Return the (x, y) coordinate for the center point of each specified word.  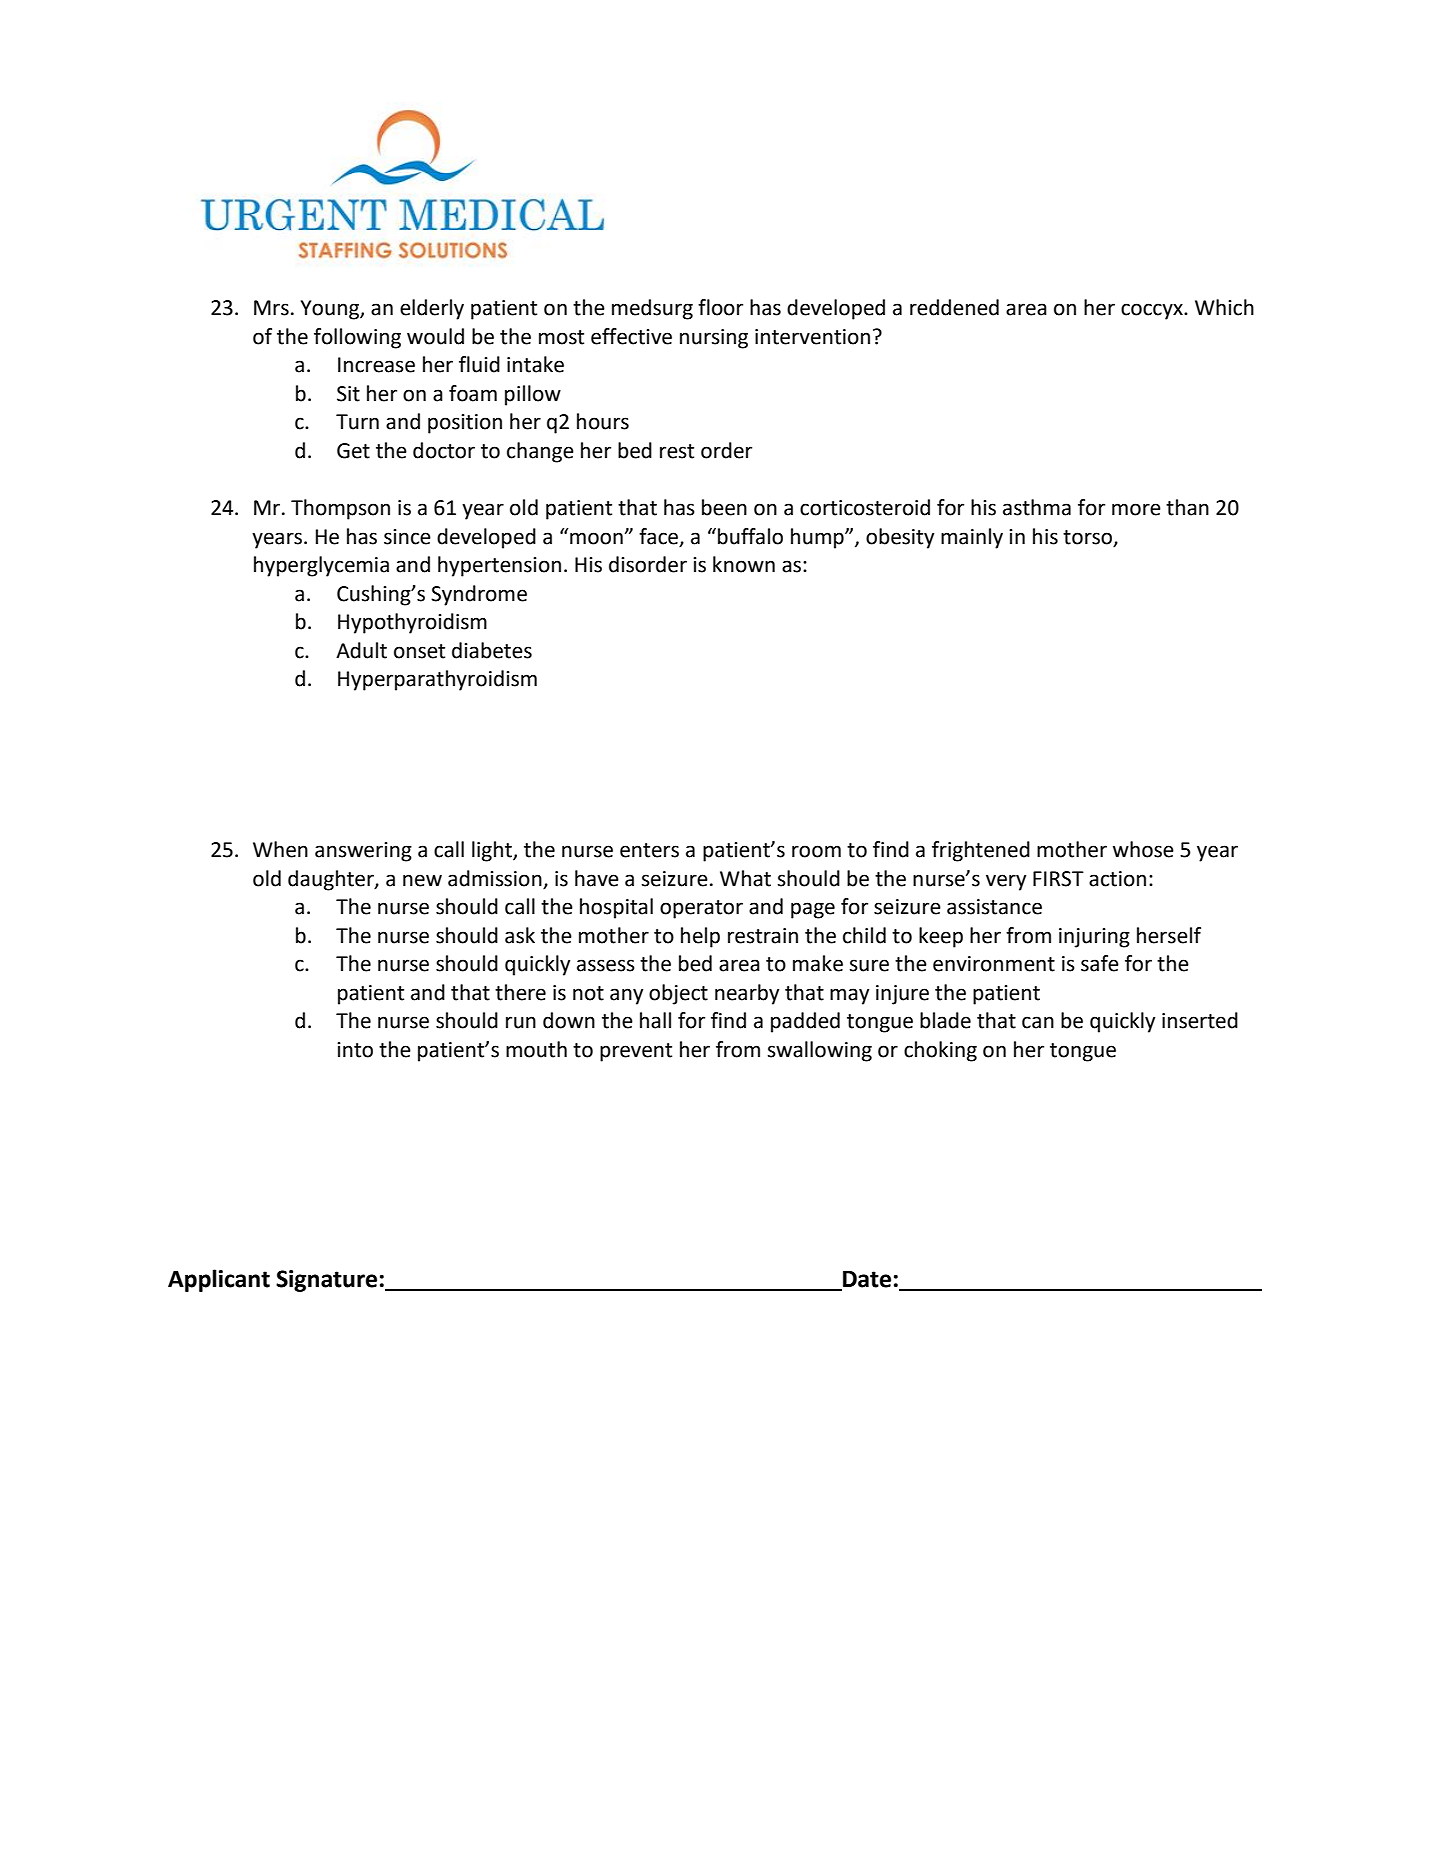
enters (649, 850)
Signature (326, 1281)
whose (1143, 849)
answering (363, 852)
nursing (714, 339)
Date (867, 1279)
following (357, 338)
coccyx (1153, 311)
